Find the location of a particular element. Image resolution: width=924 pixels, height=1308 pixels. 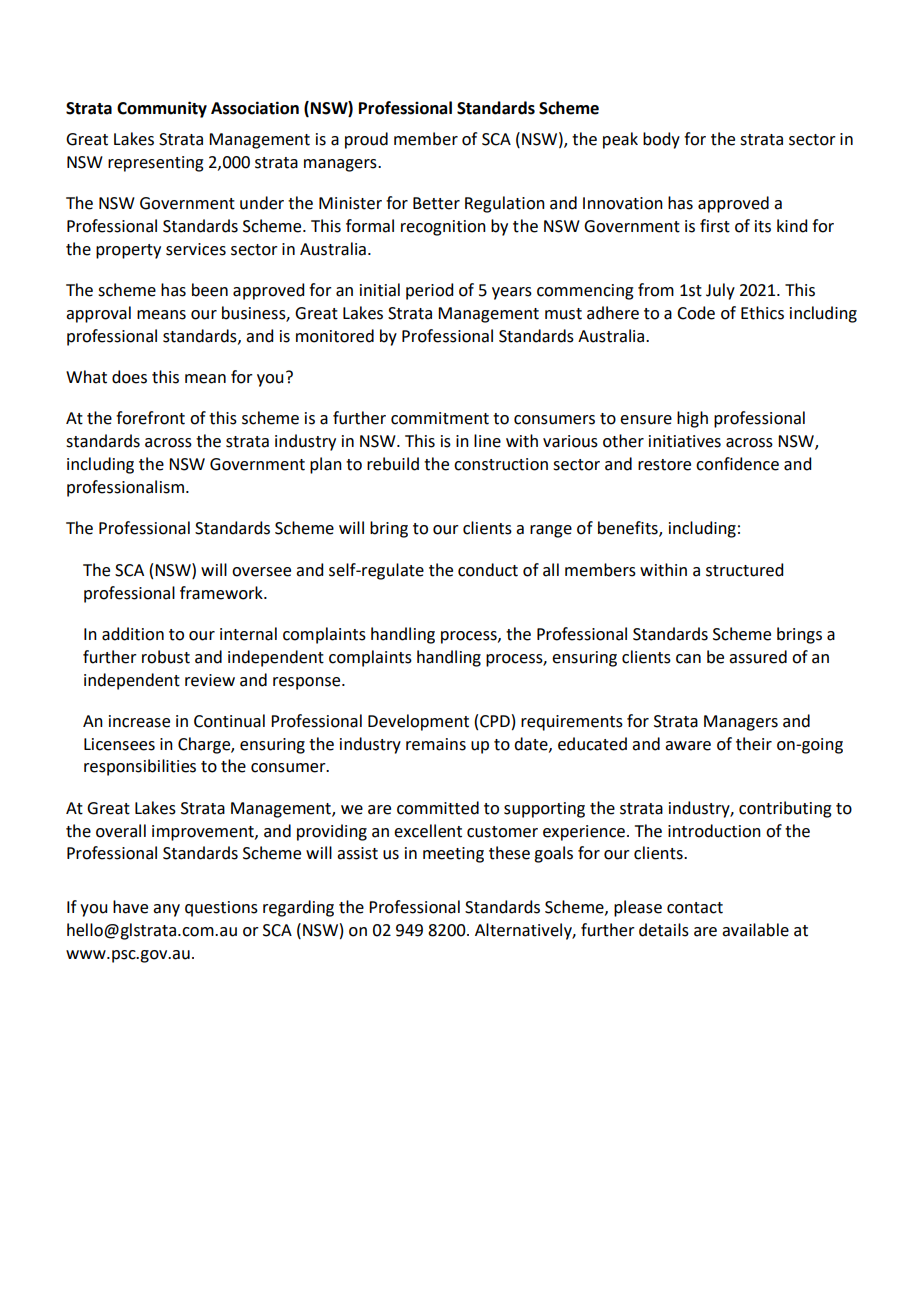

high is located at coordinates (692, 419).
